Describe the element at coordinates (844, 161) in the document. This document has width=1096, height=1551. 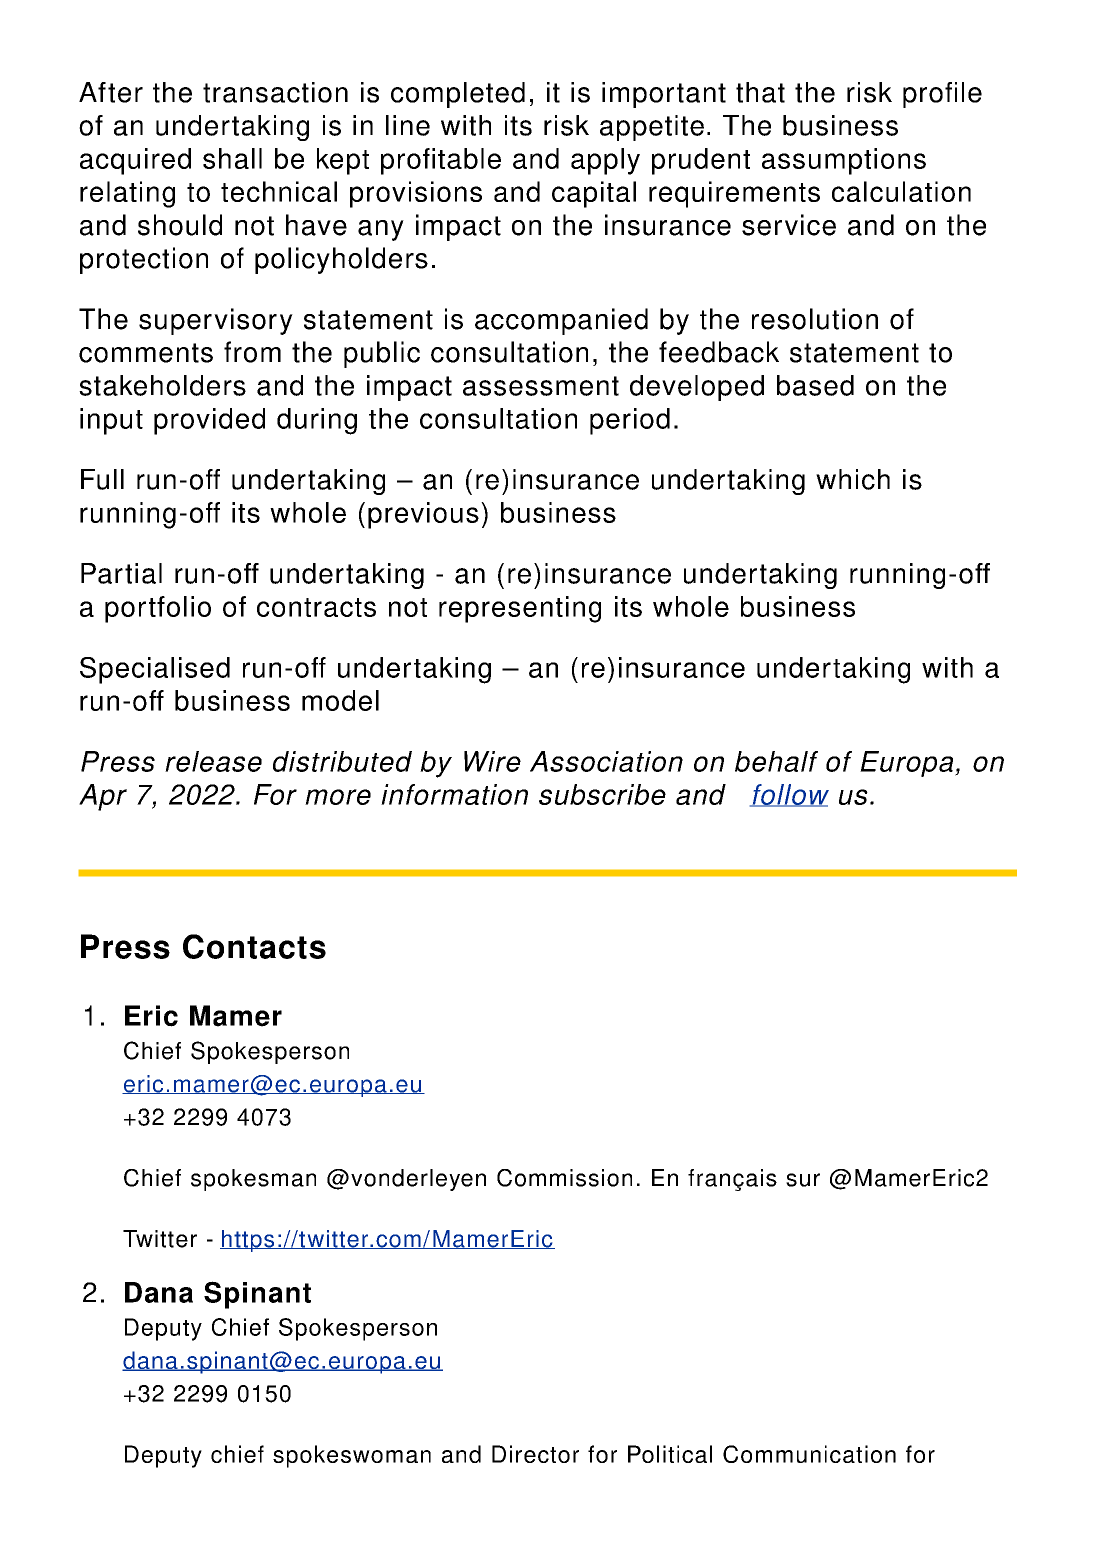
I see `assumptions` at that location.
